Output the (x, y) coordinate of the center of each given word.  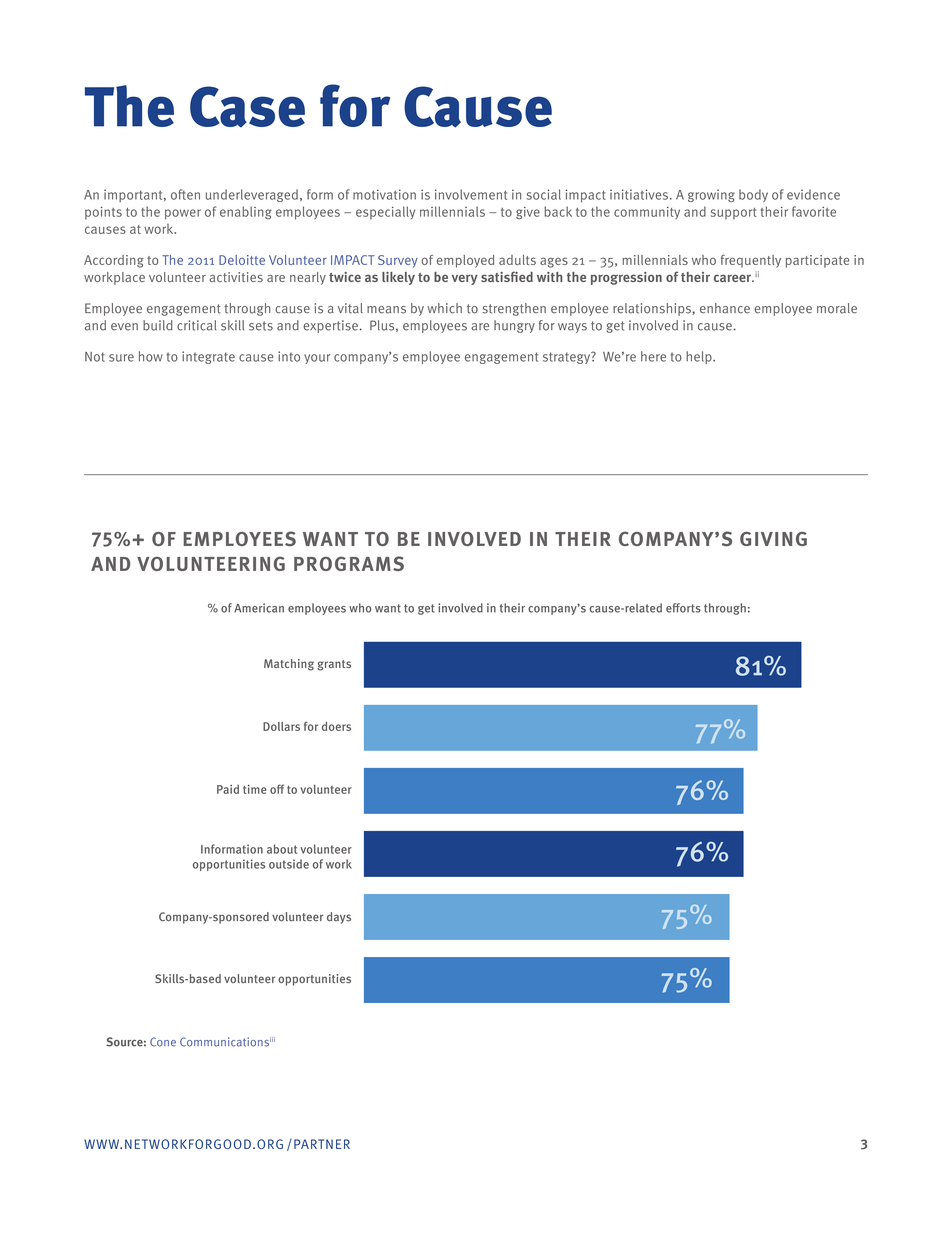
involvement (471, 194)
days (339, 918)
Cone (163, 1042)
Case (247, 106)
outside (289, 864)
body (753, 195)
